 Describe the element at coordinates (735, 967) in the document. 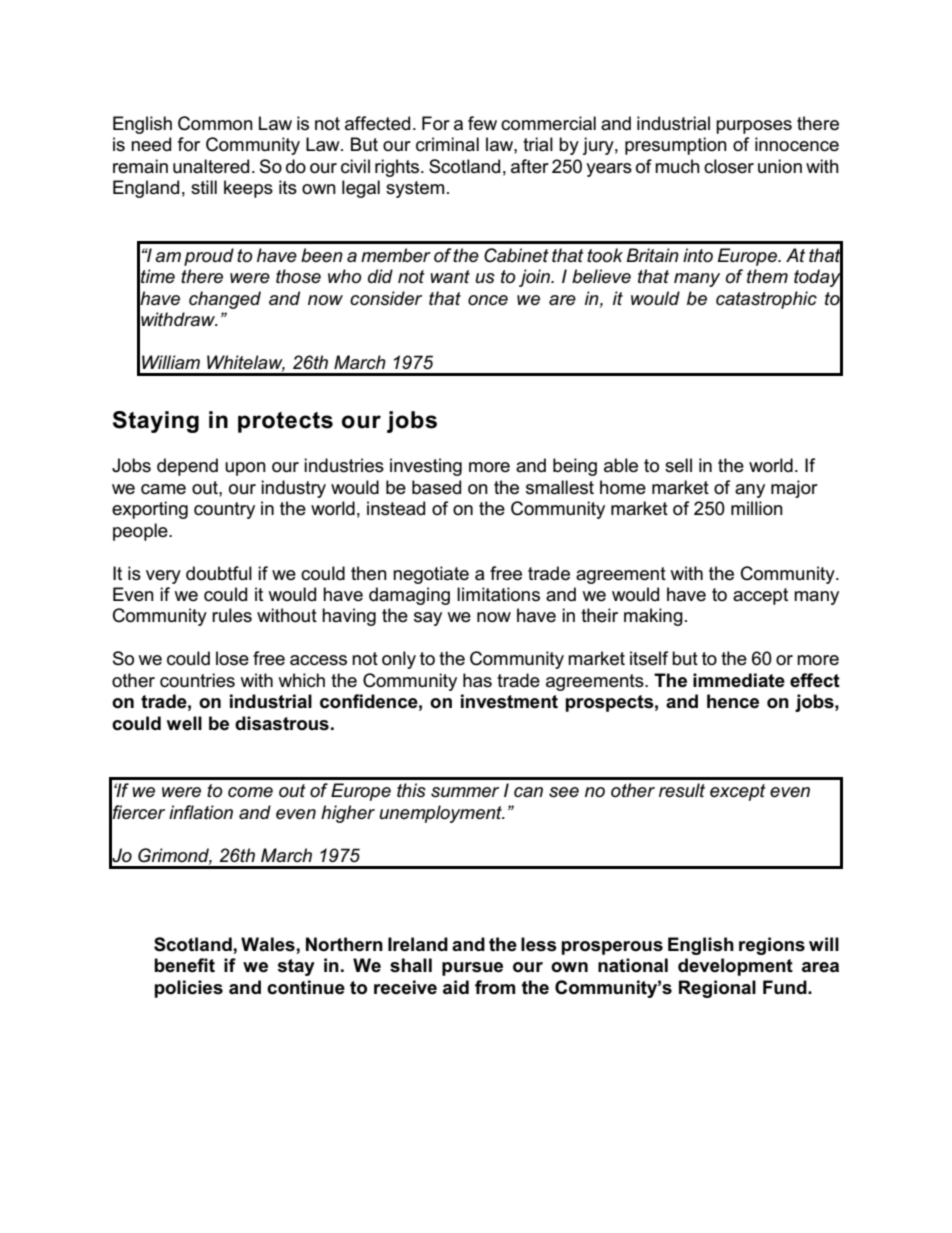

I see `development` at that location.
